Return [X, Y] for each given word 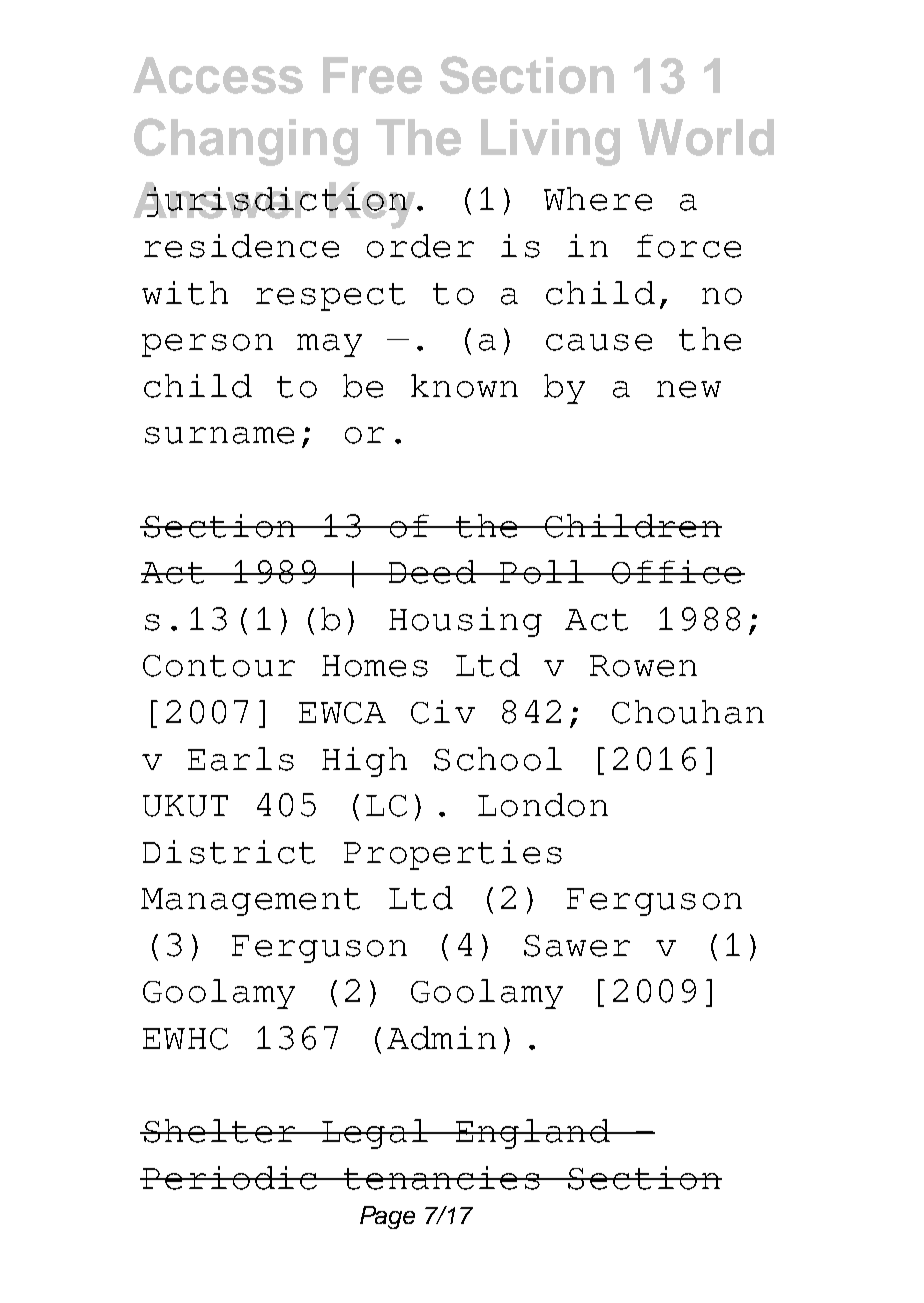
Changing [246, 142]
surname [219, 435]
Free [372, 75]
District [229, 852]
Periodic [230, 1178]
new [689, 389]
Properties [453, 855]
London [543, 805]
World [706, 137]
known [464, 386]
